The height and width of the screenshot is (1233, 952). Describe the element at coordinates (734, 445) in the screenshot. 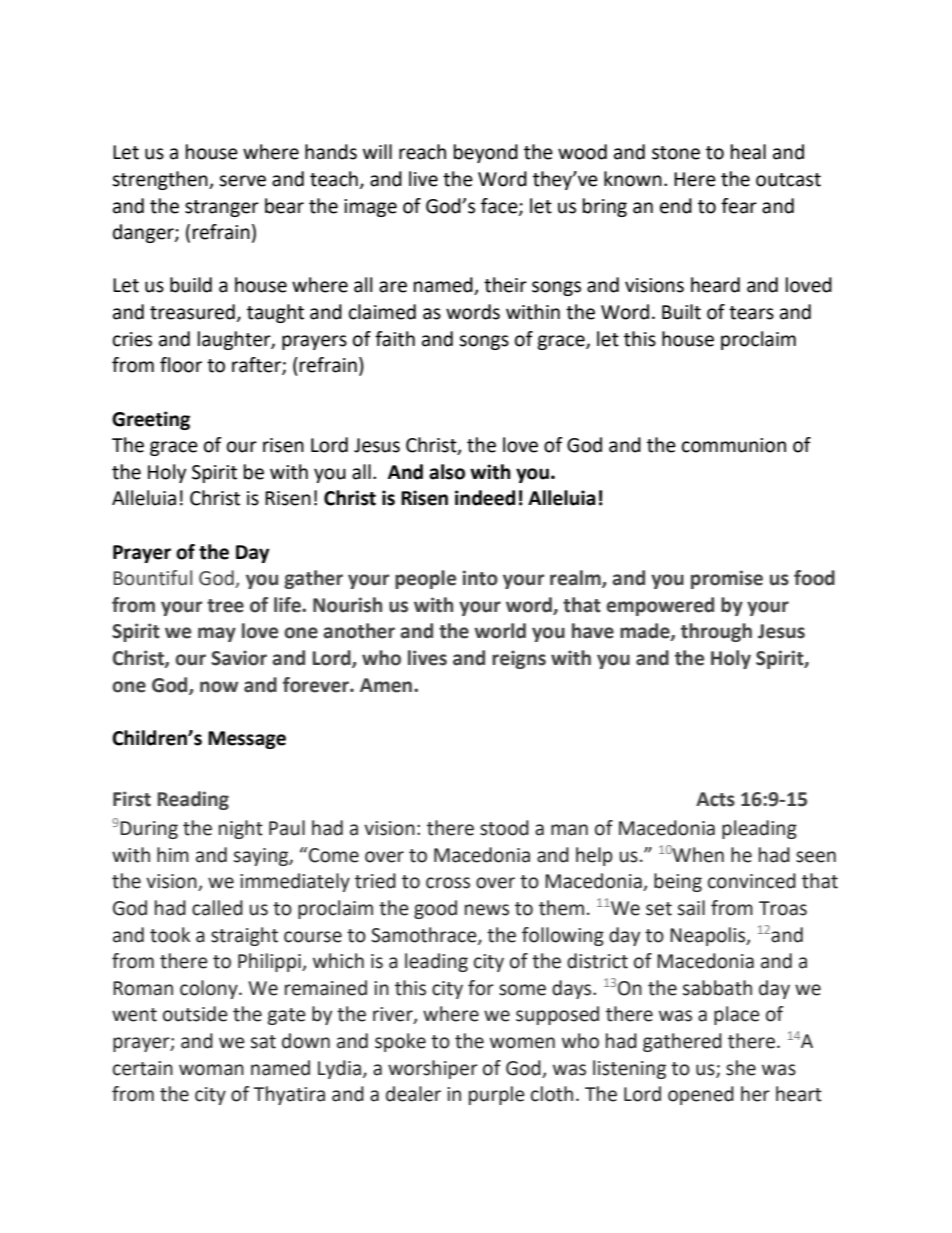

I see `communion` at that location.
